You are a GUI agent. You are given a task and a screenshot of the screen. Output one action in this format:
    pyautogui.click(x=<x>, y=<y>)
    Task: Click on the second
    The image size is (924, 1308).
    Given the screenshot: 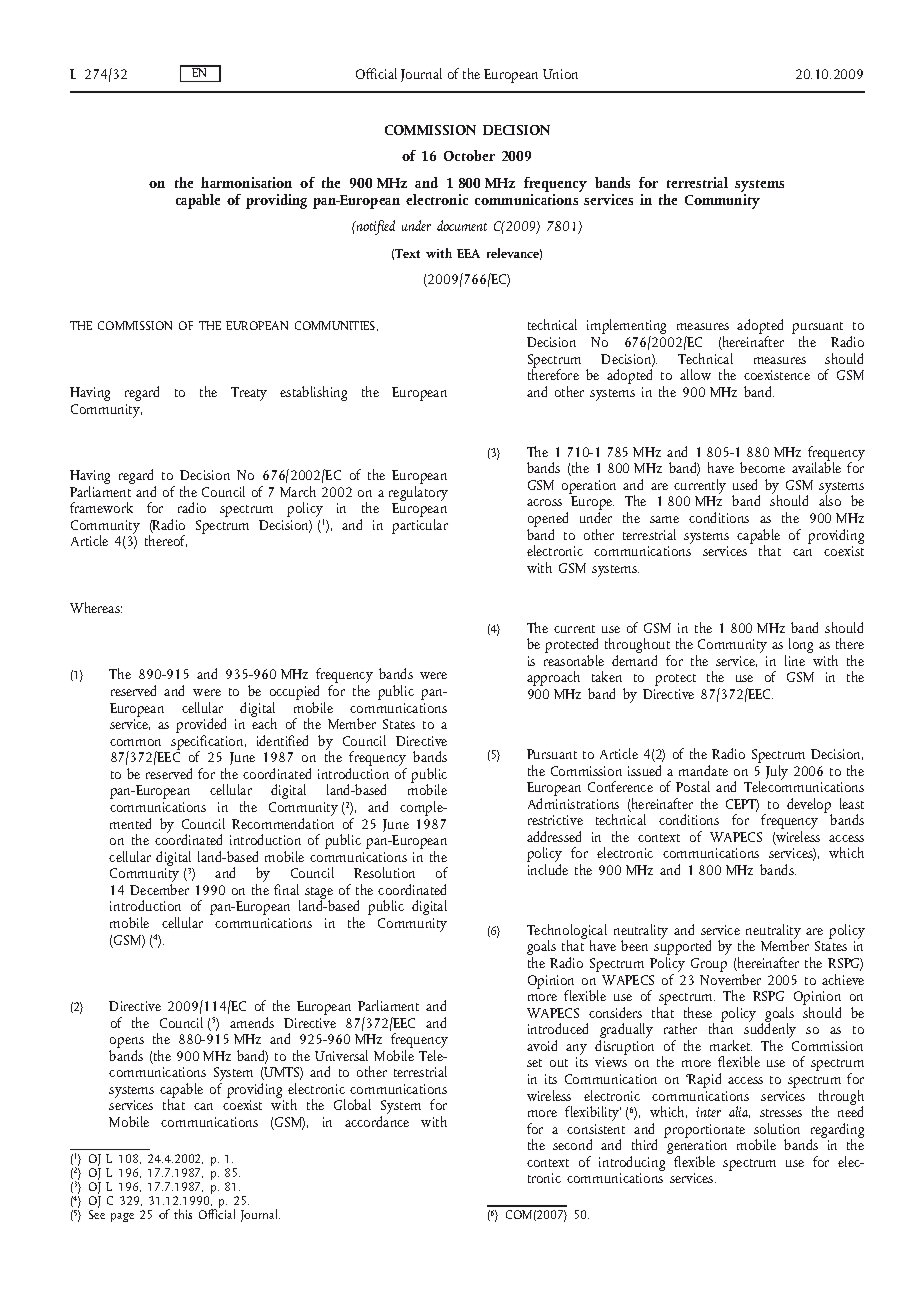 What is the action you would take?
    pyautogui.click(x=572, y=1144)
